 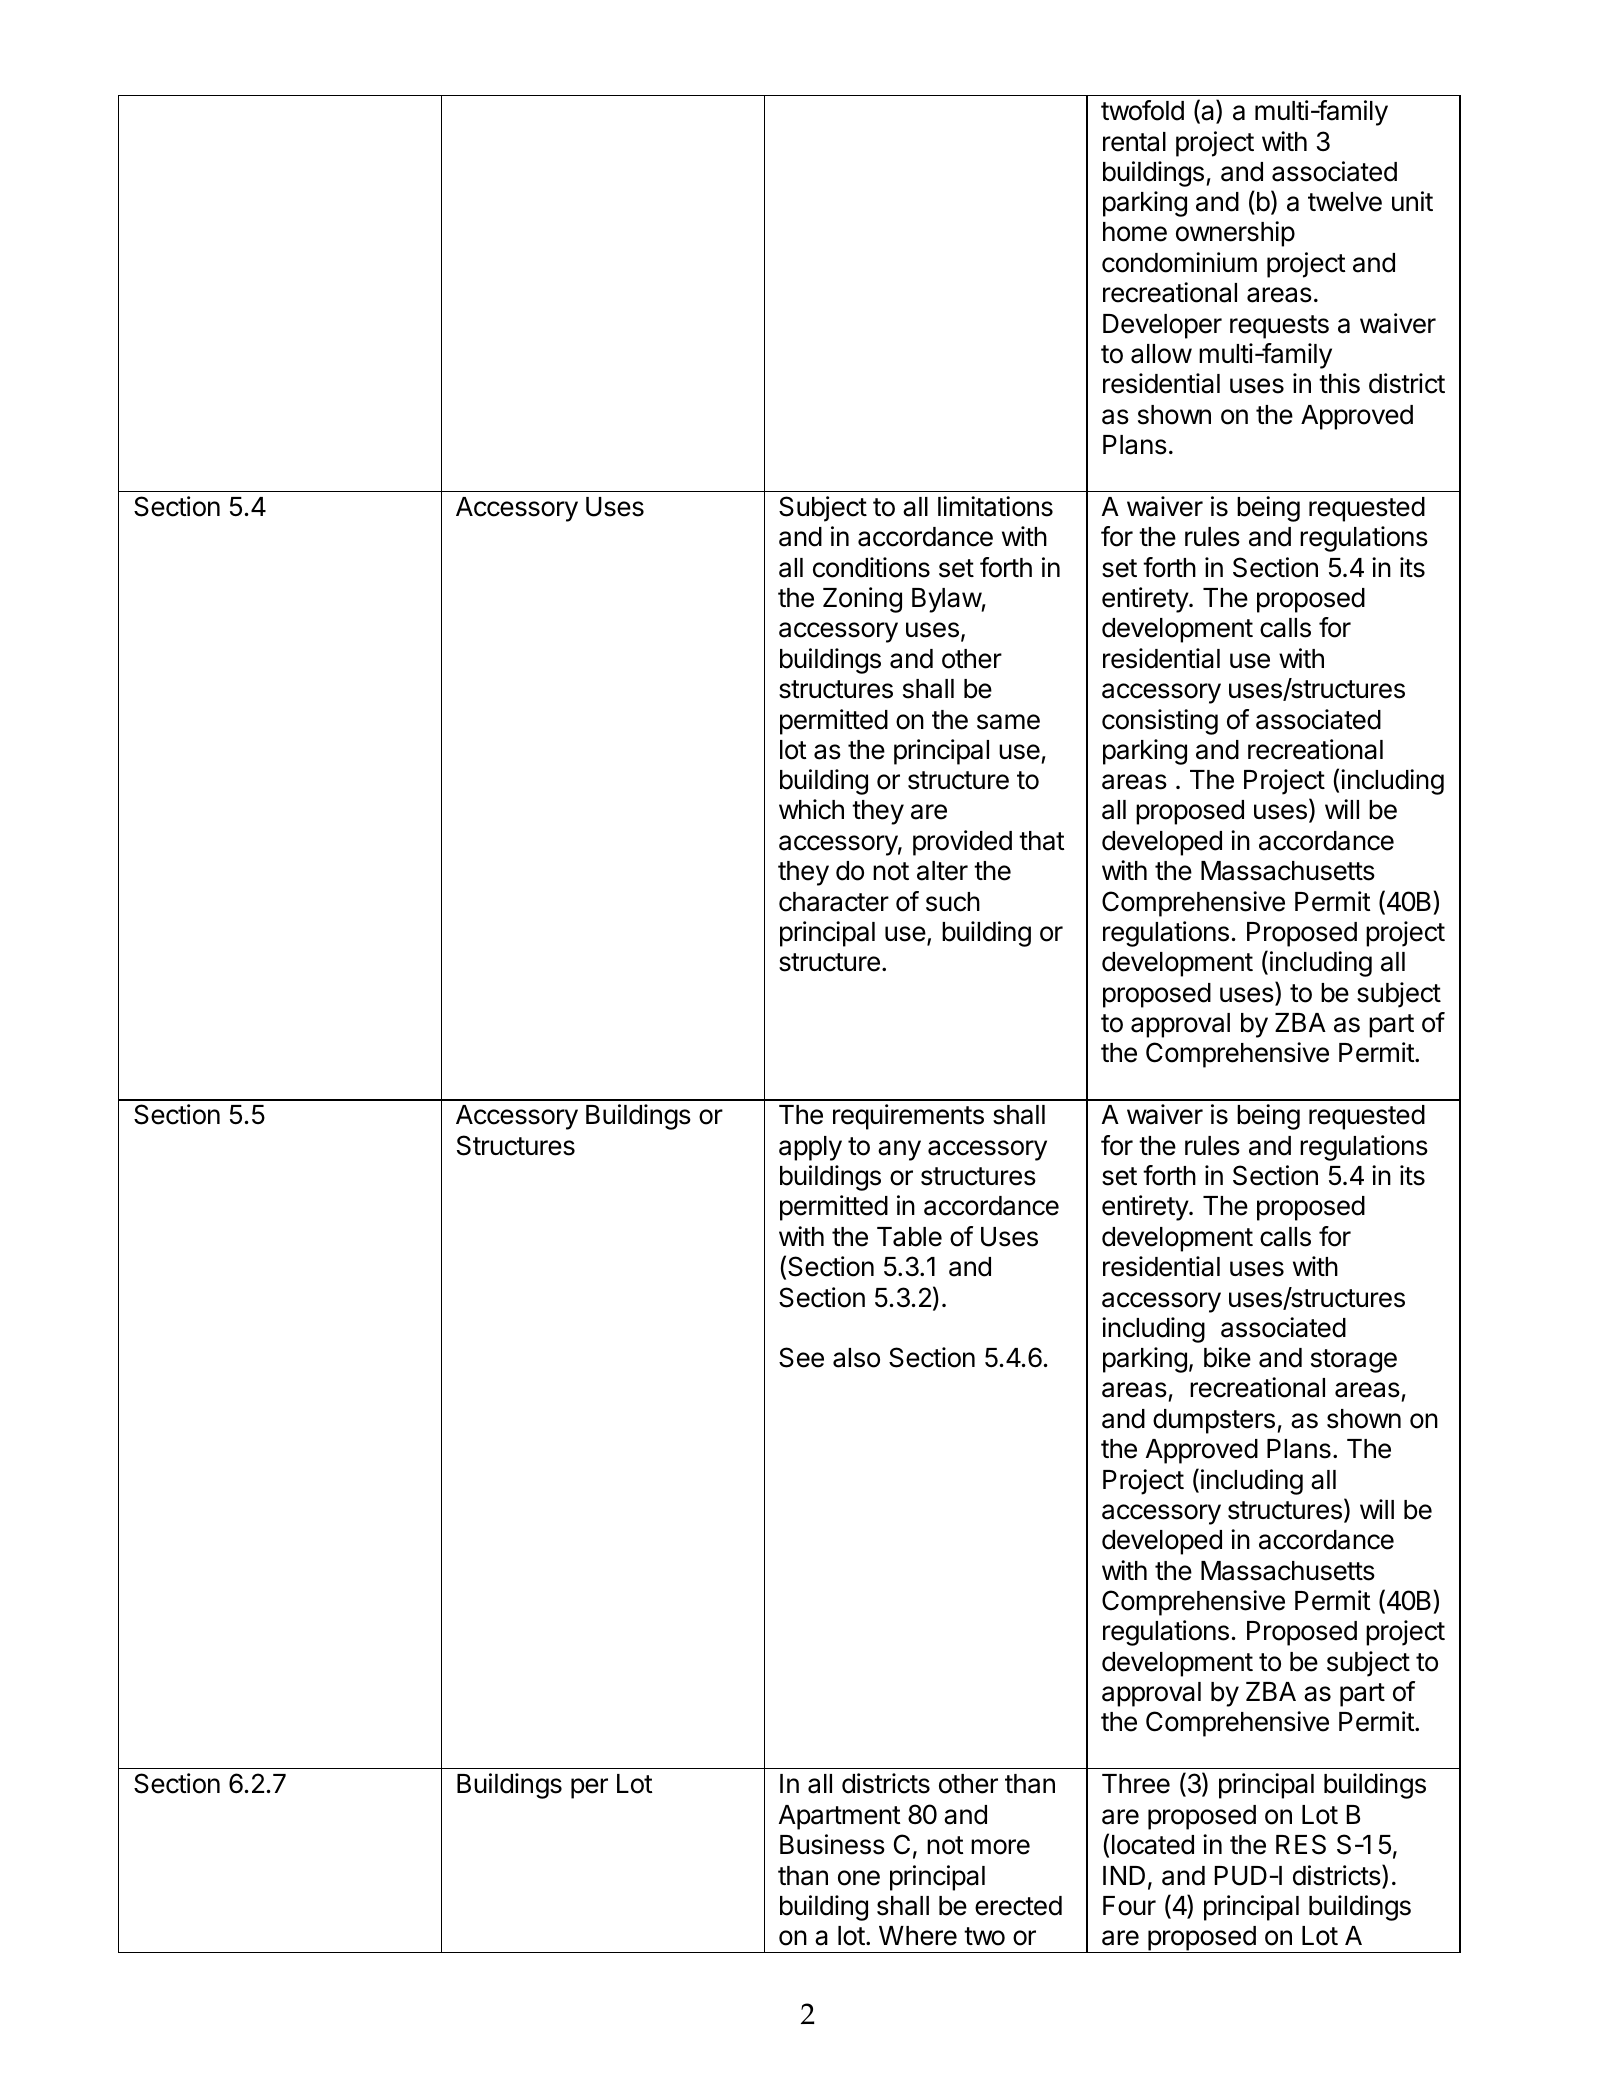 What do you see at coordinates (995, 506) in the document?
I see `limitations` at bounding box center [995, 506].
